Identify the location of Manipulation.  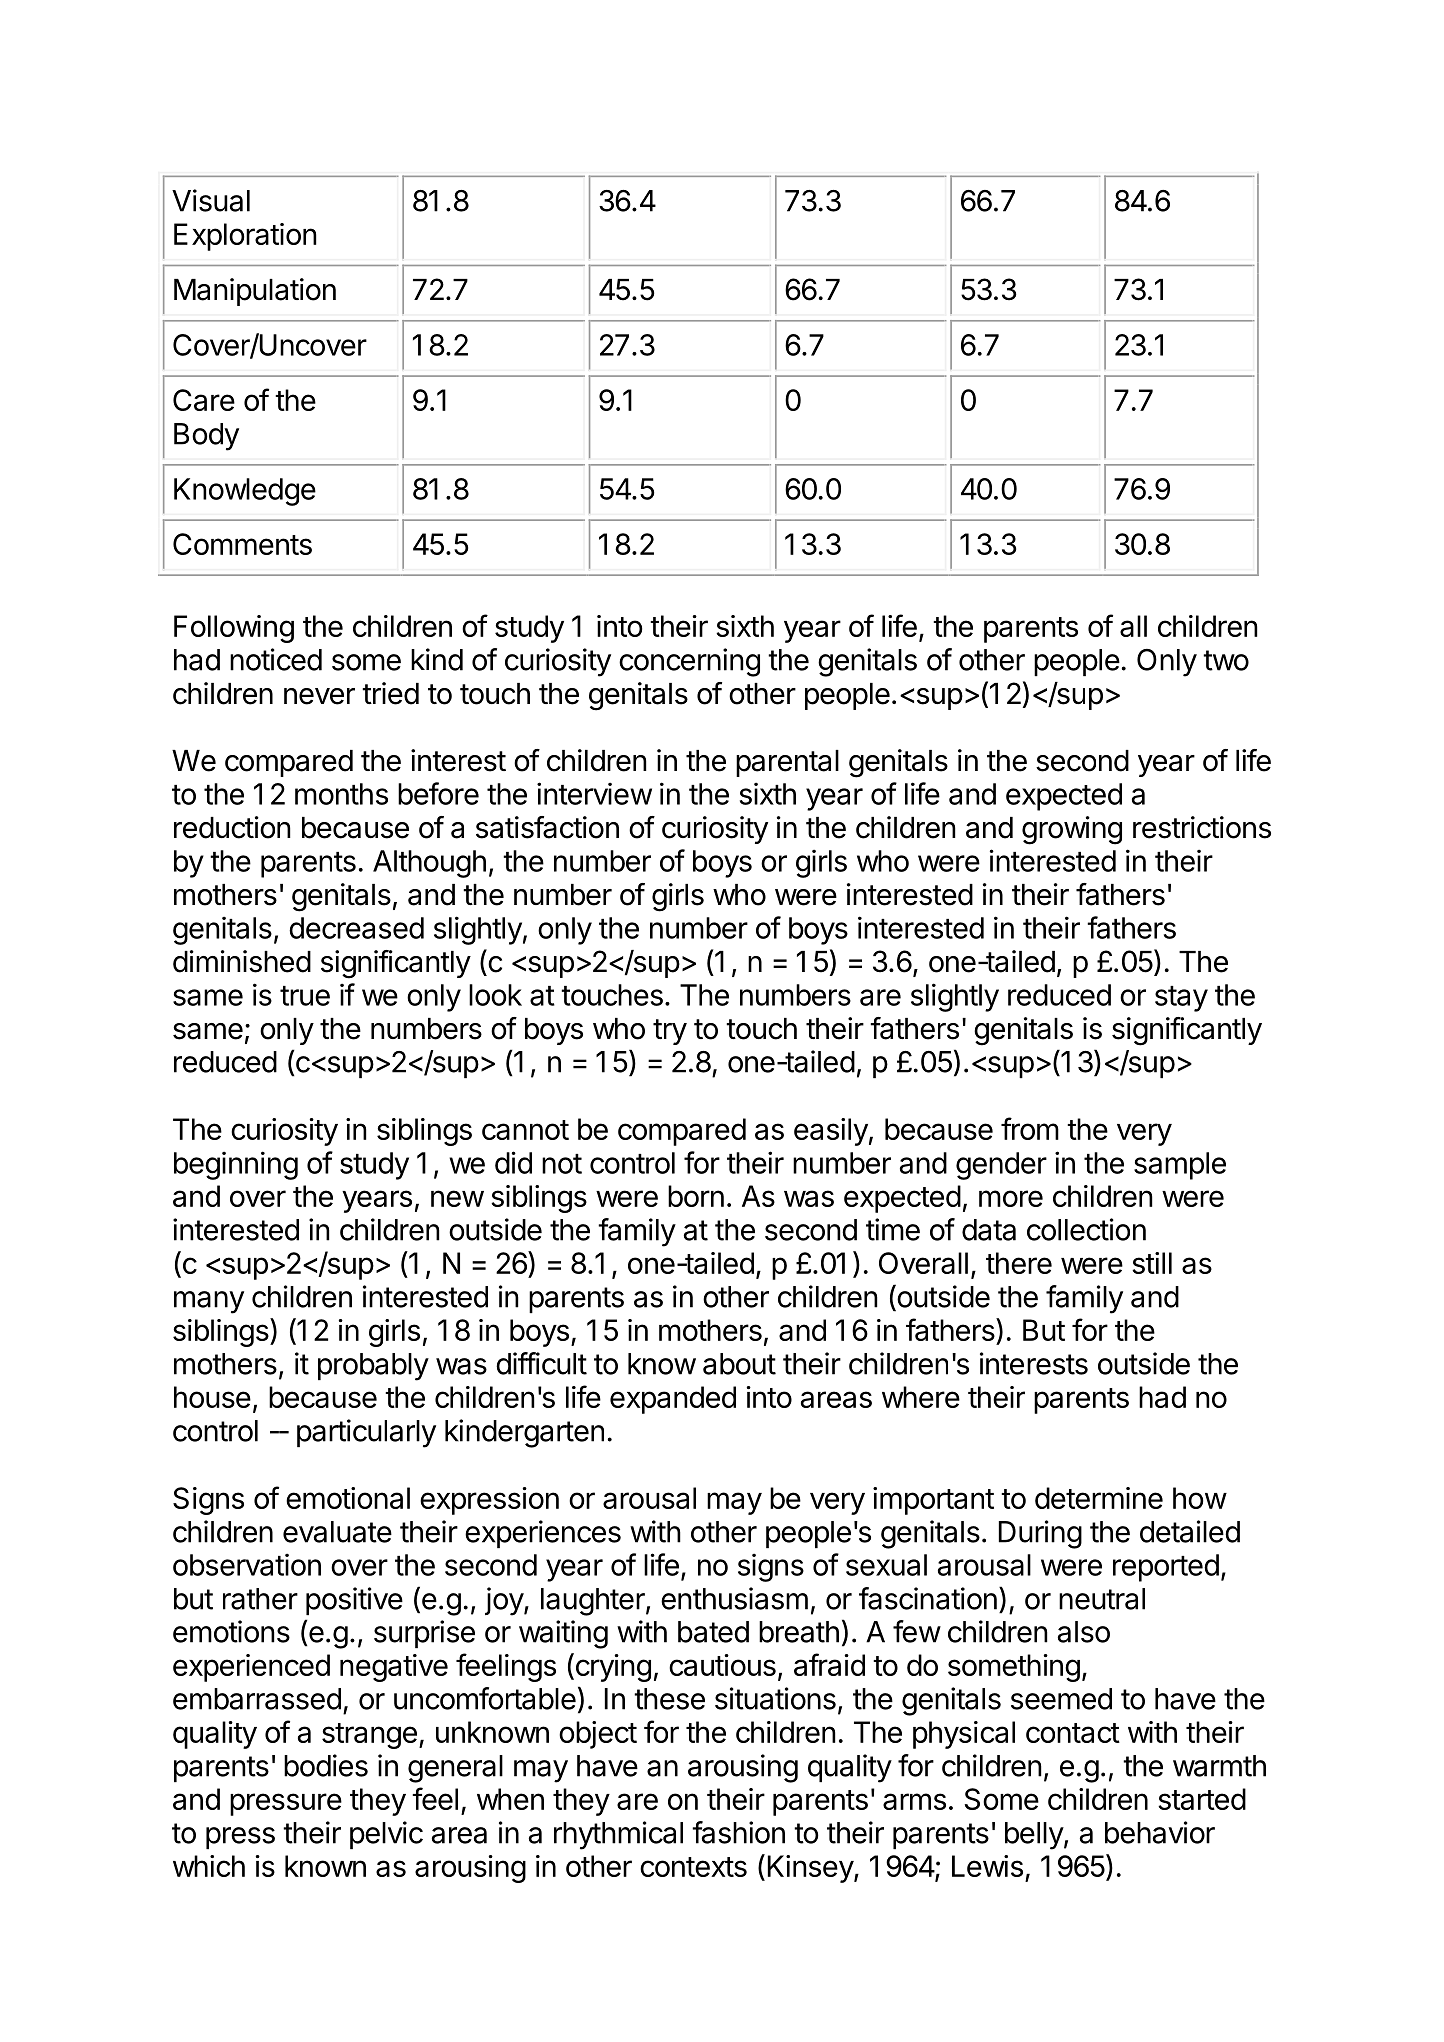
(255, 292).
